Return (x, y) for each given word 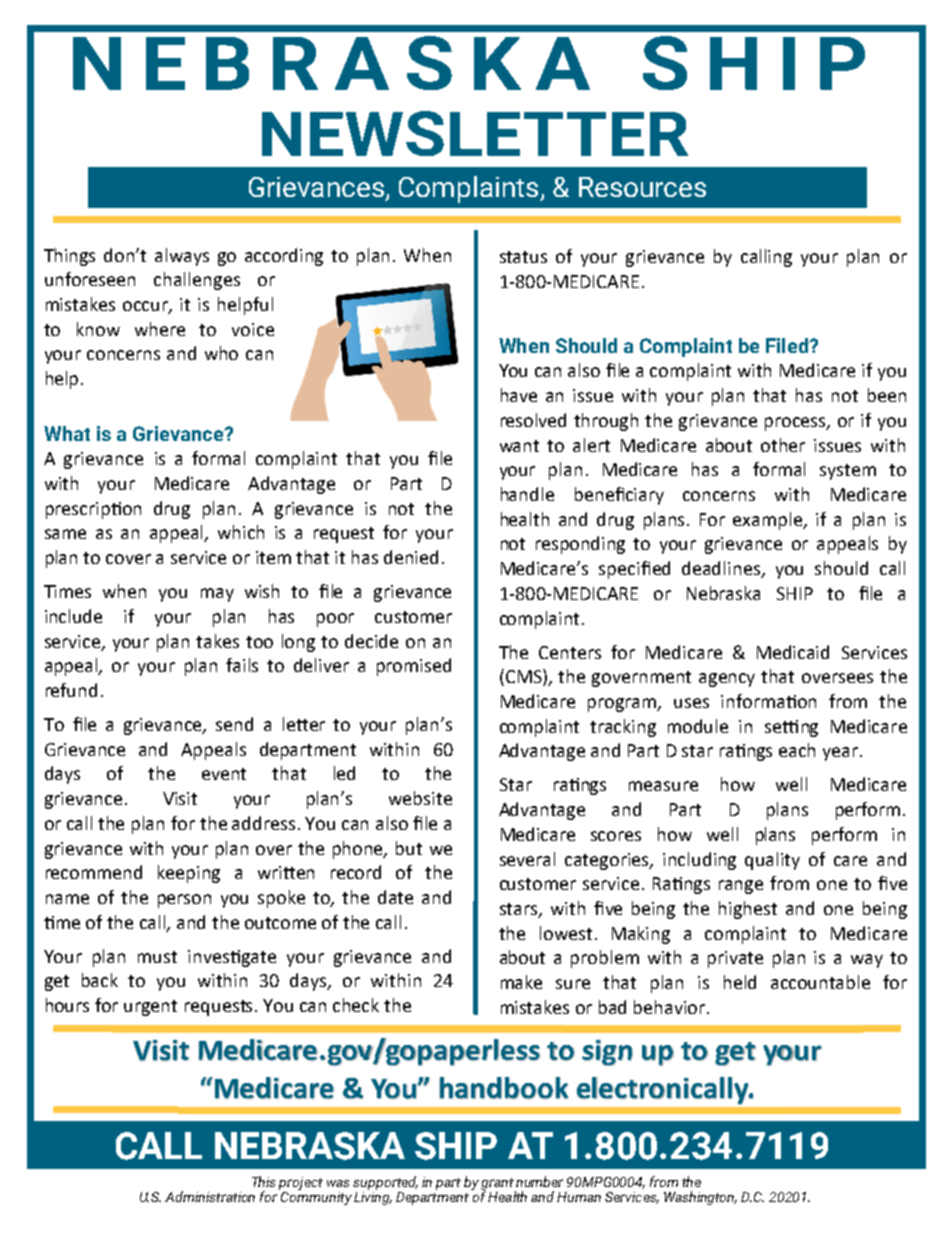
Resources (642, 187)
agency (727, 680)
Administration (210, 1196)
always (182, 257)
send (234, 724)
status (523, 257)
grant (498, 1185)
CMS (523, 677)
